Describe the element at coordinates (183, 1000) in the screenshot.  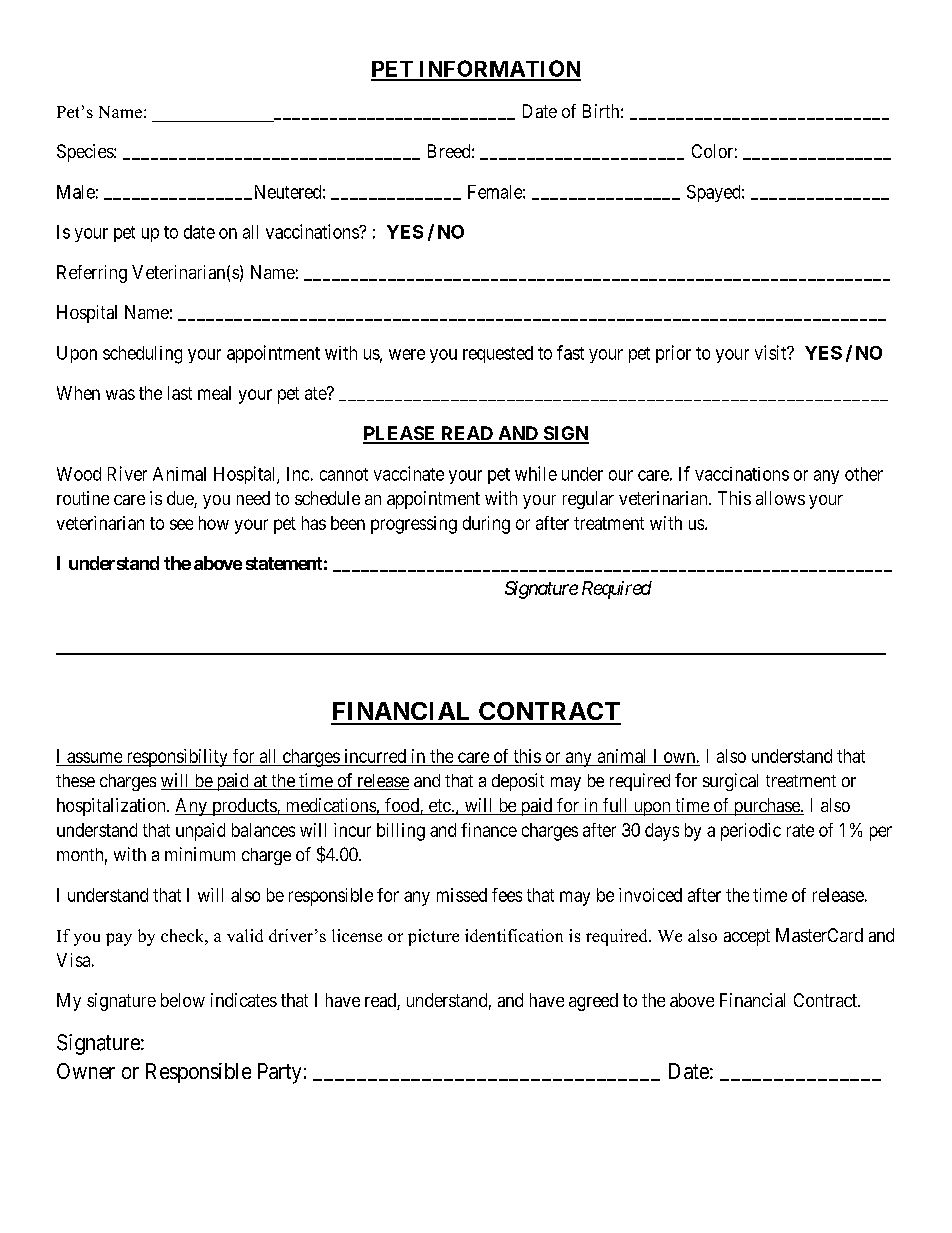
I see `below` at that location.
